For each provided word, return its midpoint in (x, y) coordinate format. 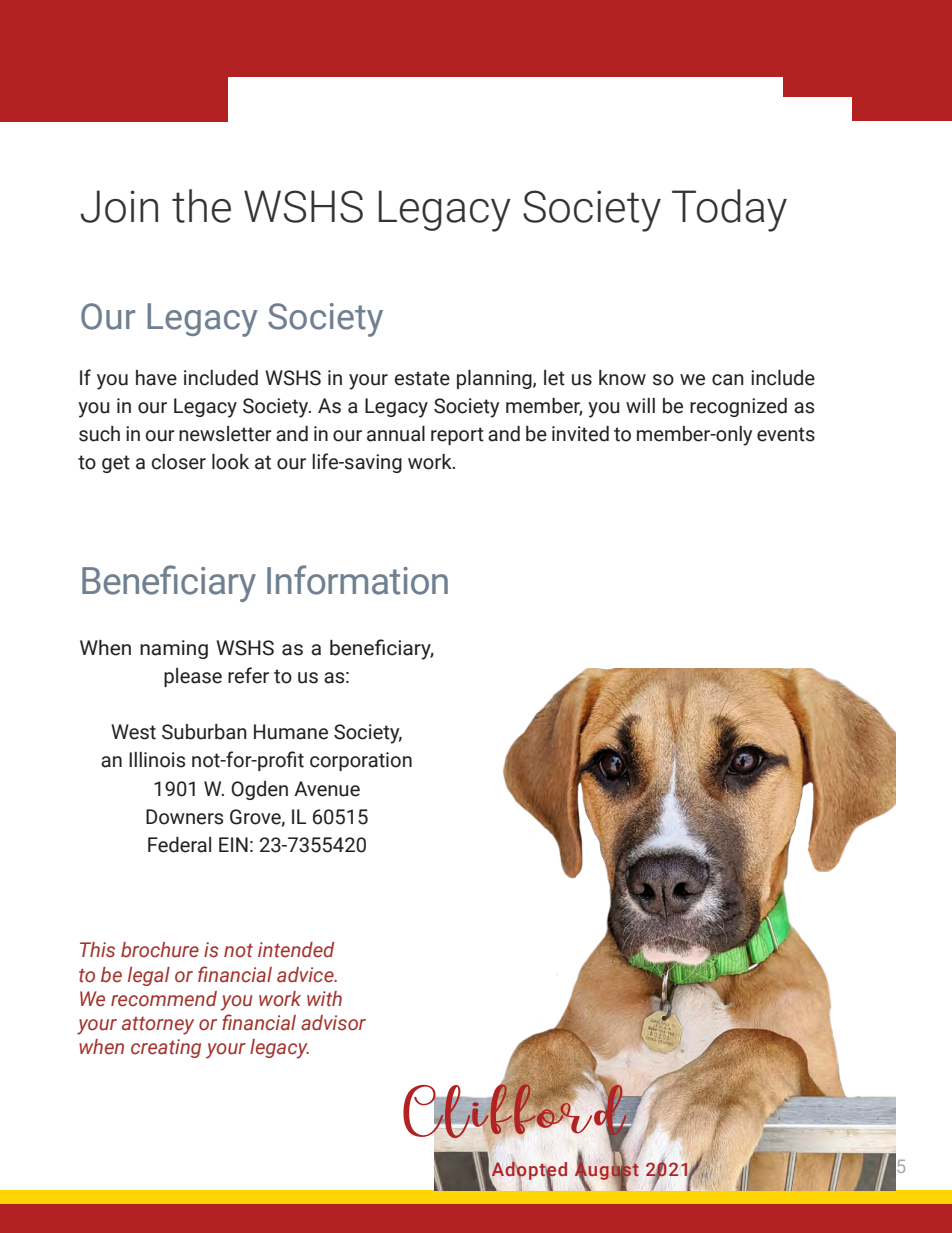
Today (729, 210)
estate (422, 378)
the (201, 206)
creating (166, 1048)
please (193, 677)
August (607, 1171)
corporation (361, 761)
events (786, 434)
